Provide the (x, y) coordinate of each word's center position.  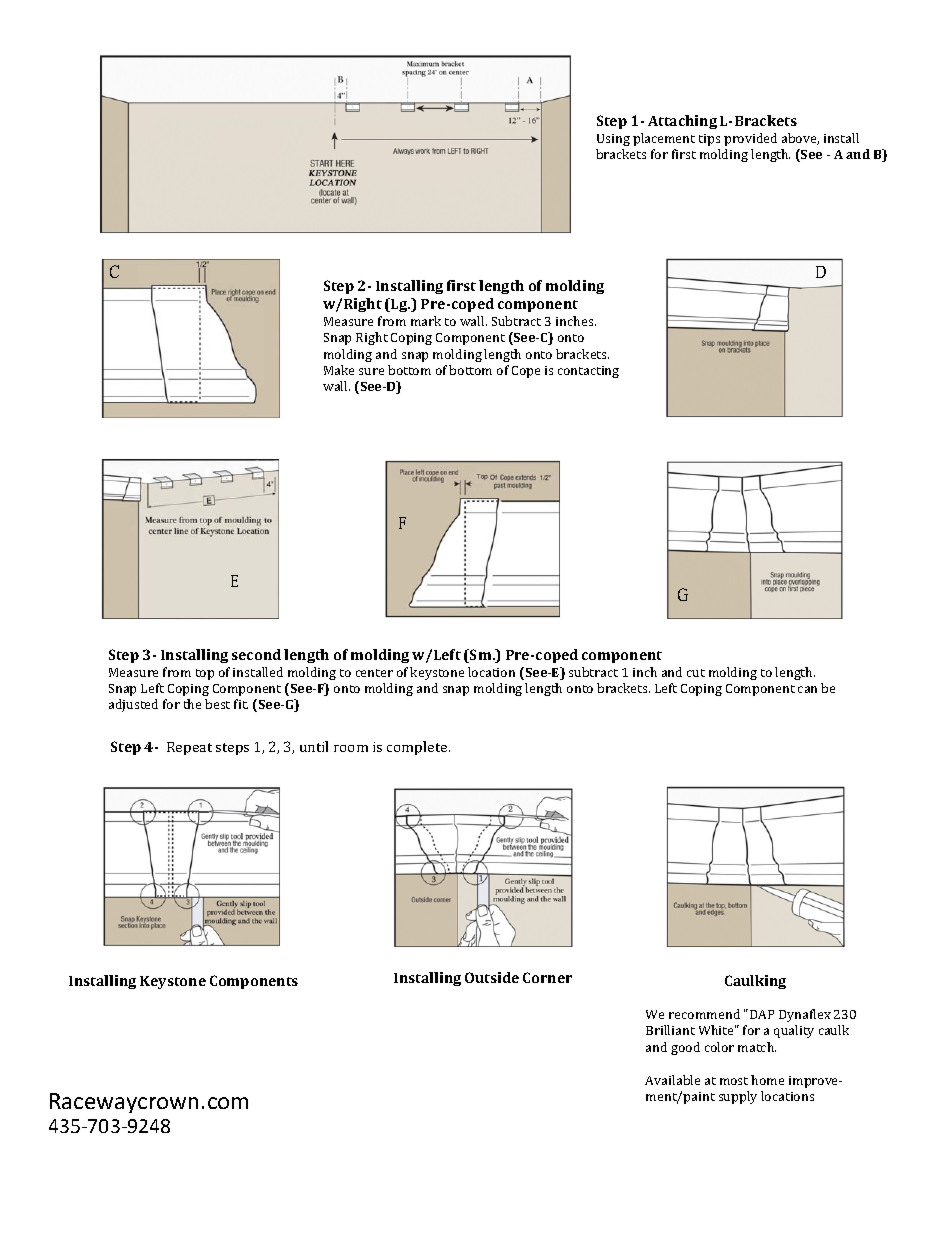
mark (426, 321)
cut (696, 673)
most (734, 1081)
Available (672, 1080)
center (374, 673)
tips (709, 140)
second (256, 654)
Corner (547, 977)
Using (613, 140)
